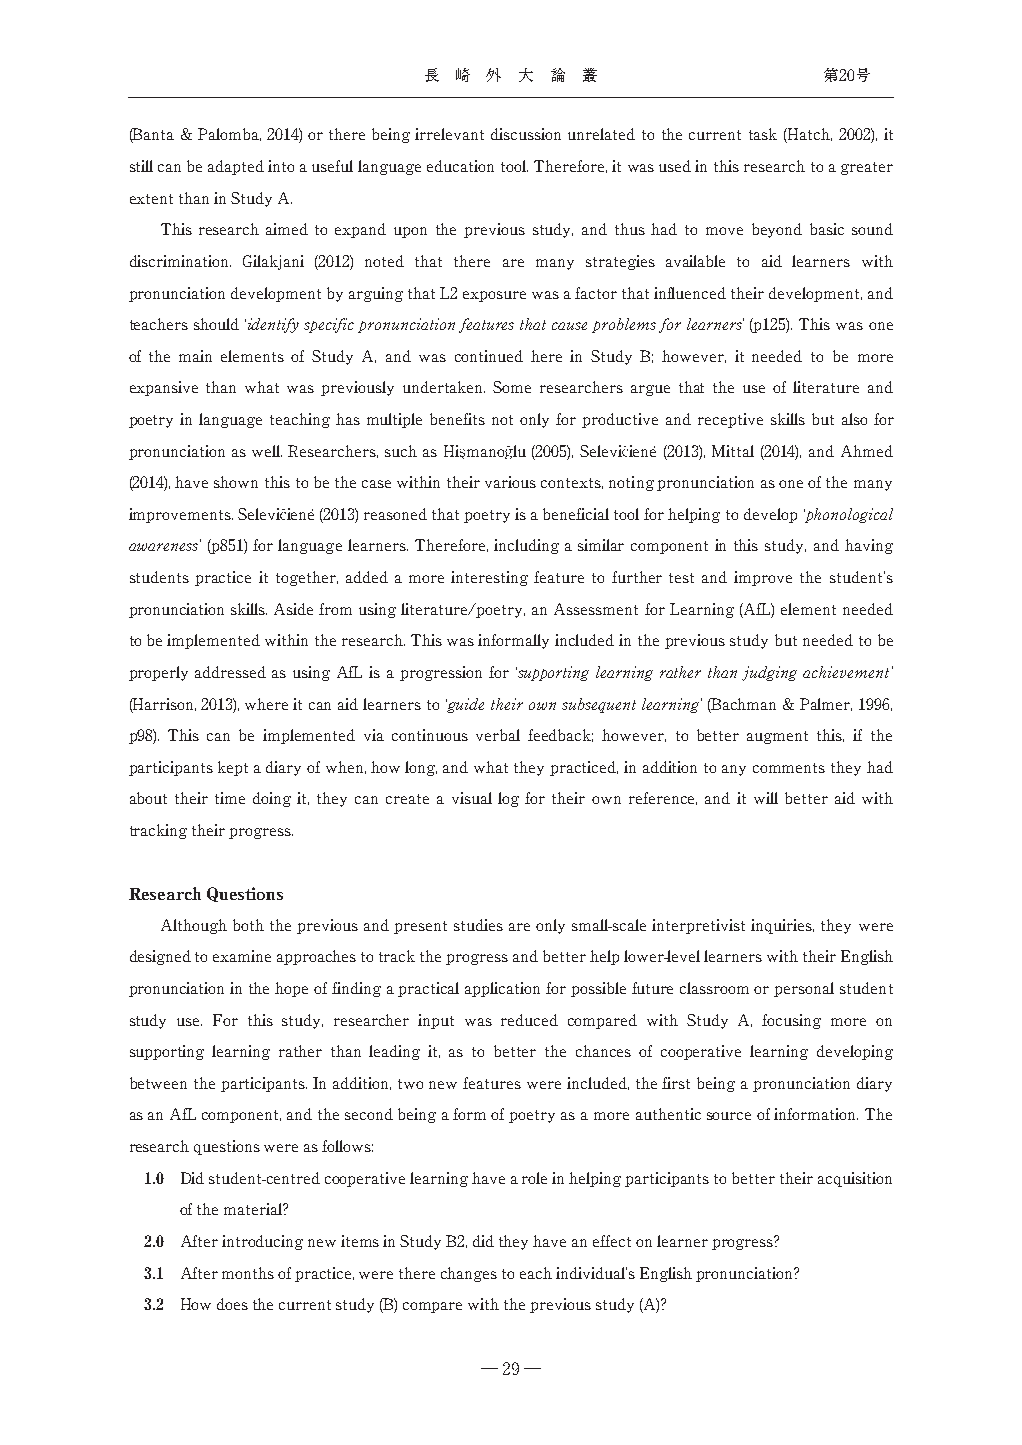  What do you see at coordinates (248, 925) in the document?
I see `both` at bounding box center [248, 925].
